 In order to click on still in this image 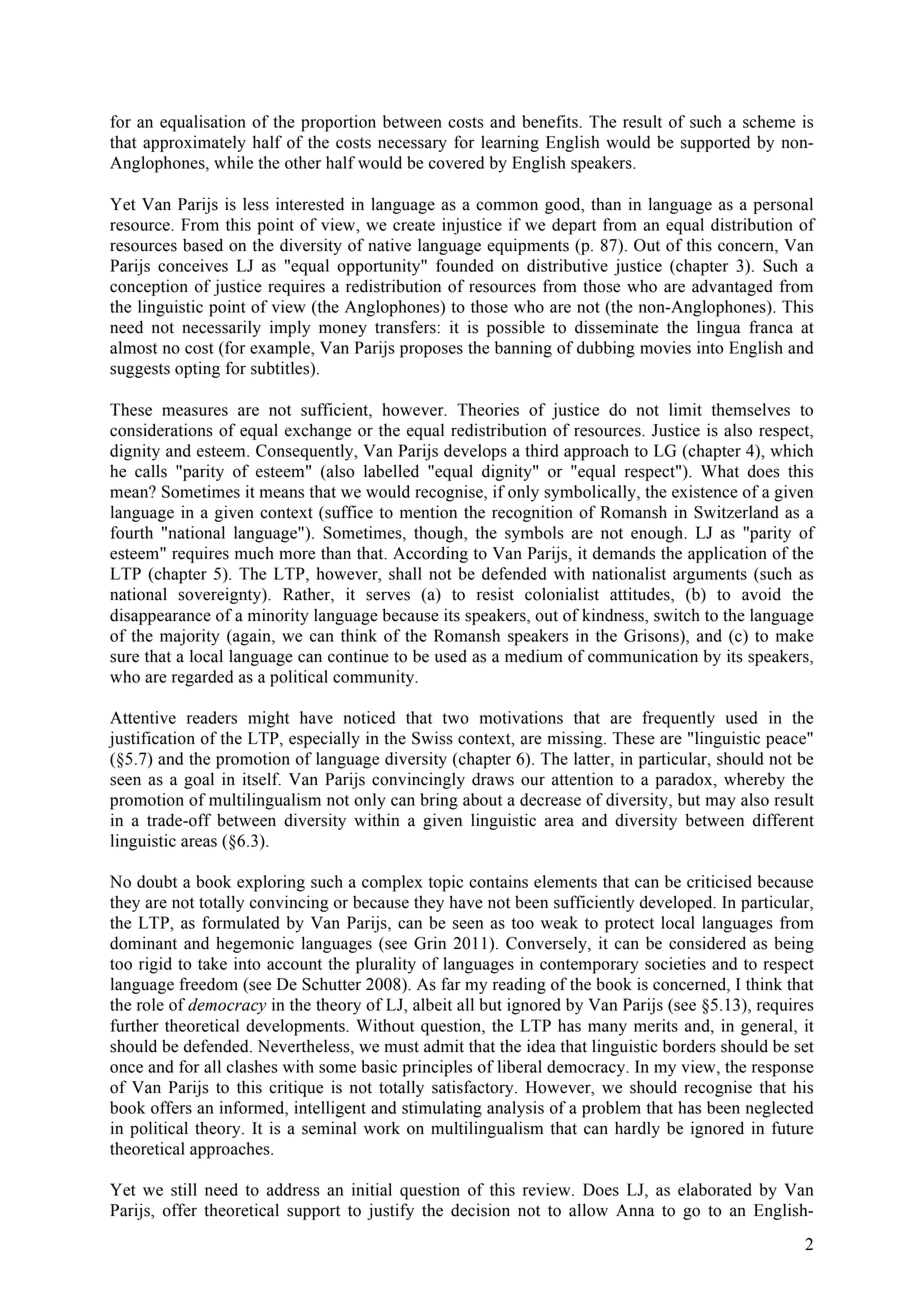, I will do `click(184, 1189)`.
